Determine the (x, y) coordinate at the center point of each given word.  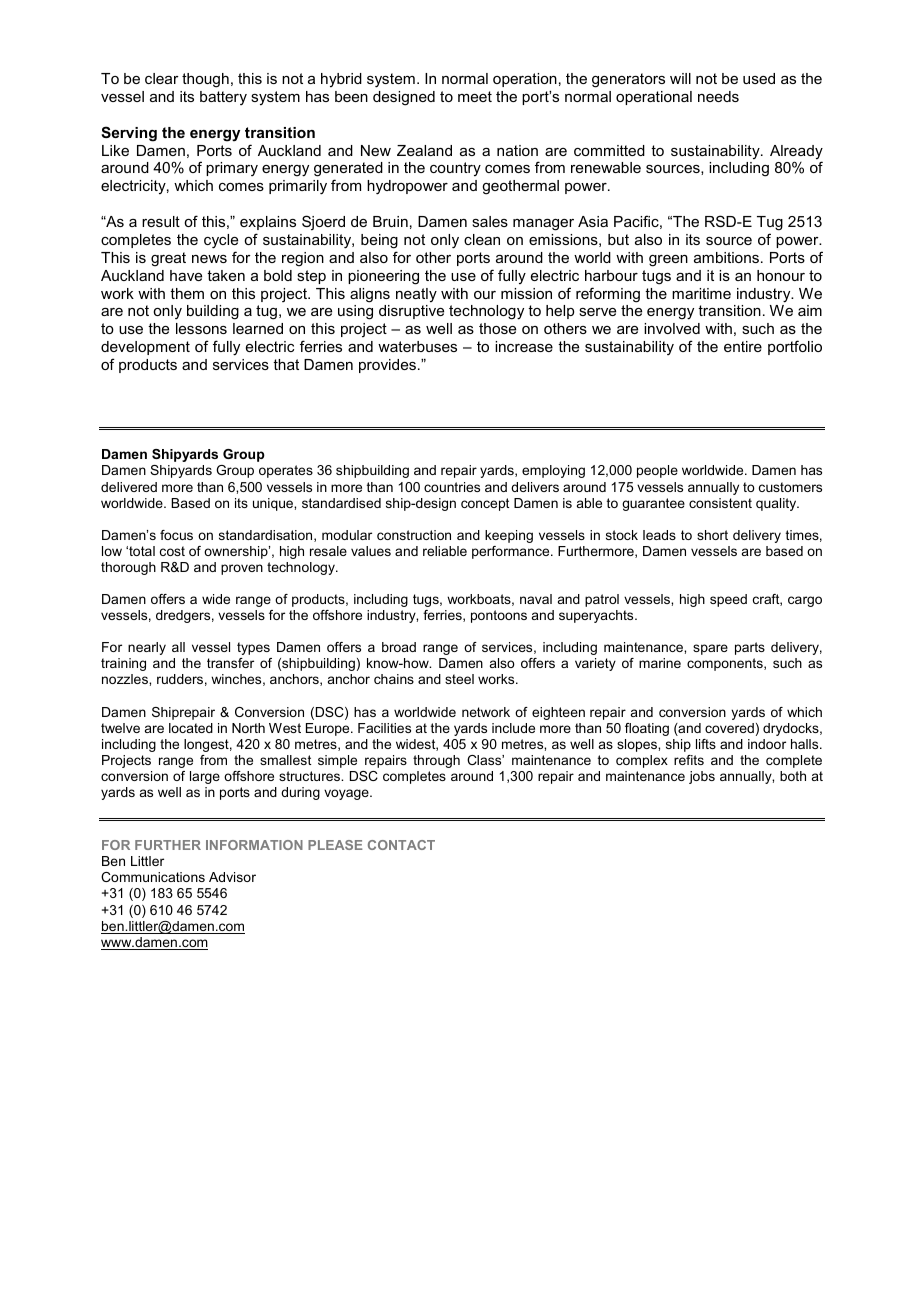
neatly (416, 295)
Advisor (232, 877)
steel (459, 679)
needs (718, 96)
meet (475, 96)
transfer (230, 663)
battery (223, 98)
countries (452, 487)
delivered (129, 487)
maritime (701, 293)
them (187, 293)
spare (710, 649)
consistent (720, 503)
